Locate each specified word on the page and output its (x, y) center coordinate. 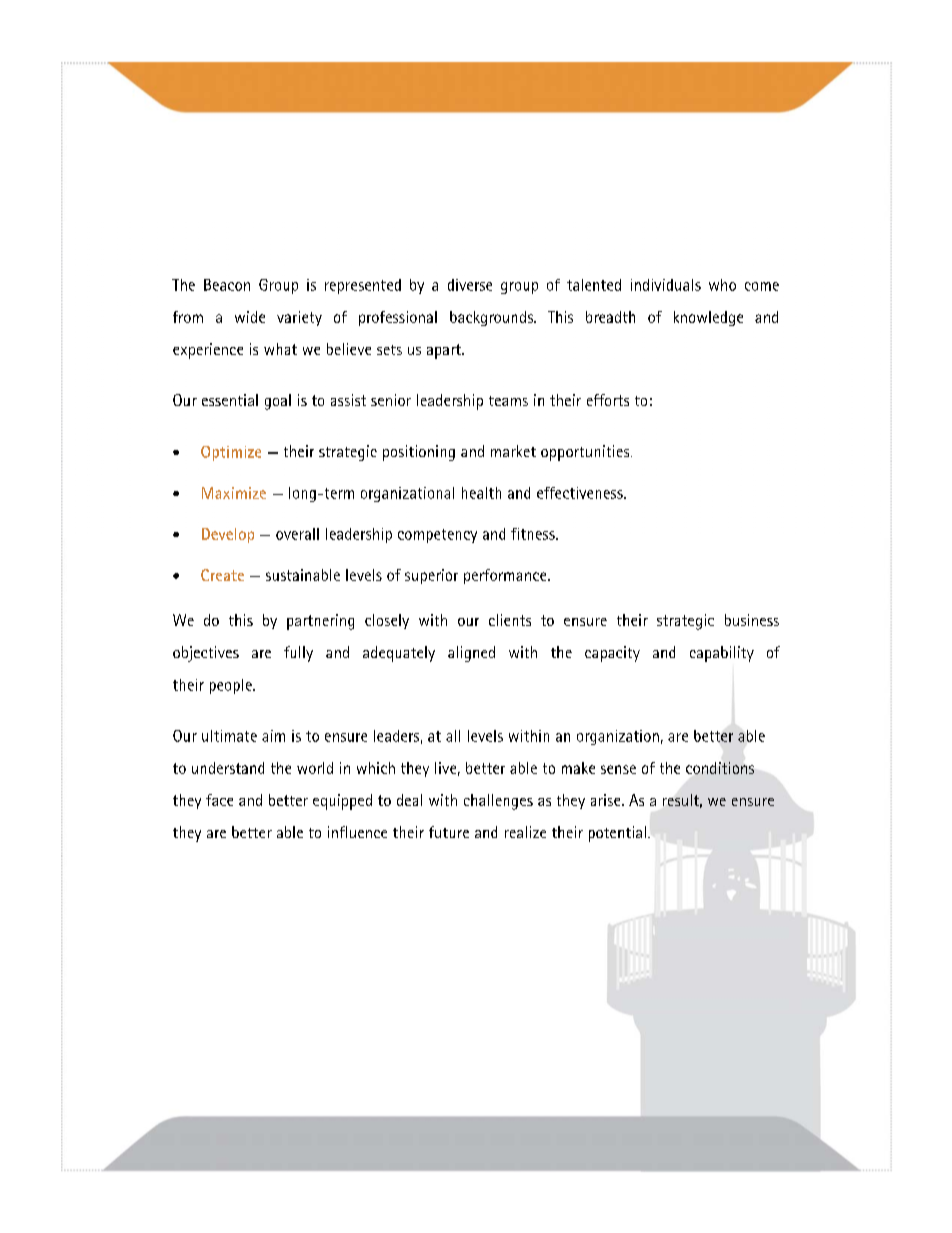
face (219, 800)
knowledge (708, 318)
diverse (470, 285)
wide (250, 317)
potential (617, 834)
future (449, 832)
